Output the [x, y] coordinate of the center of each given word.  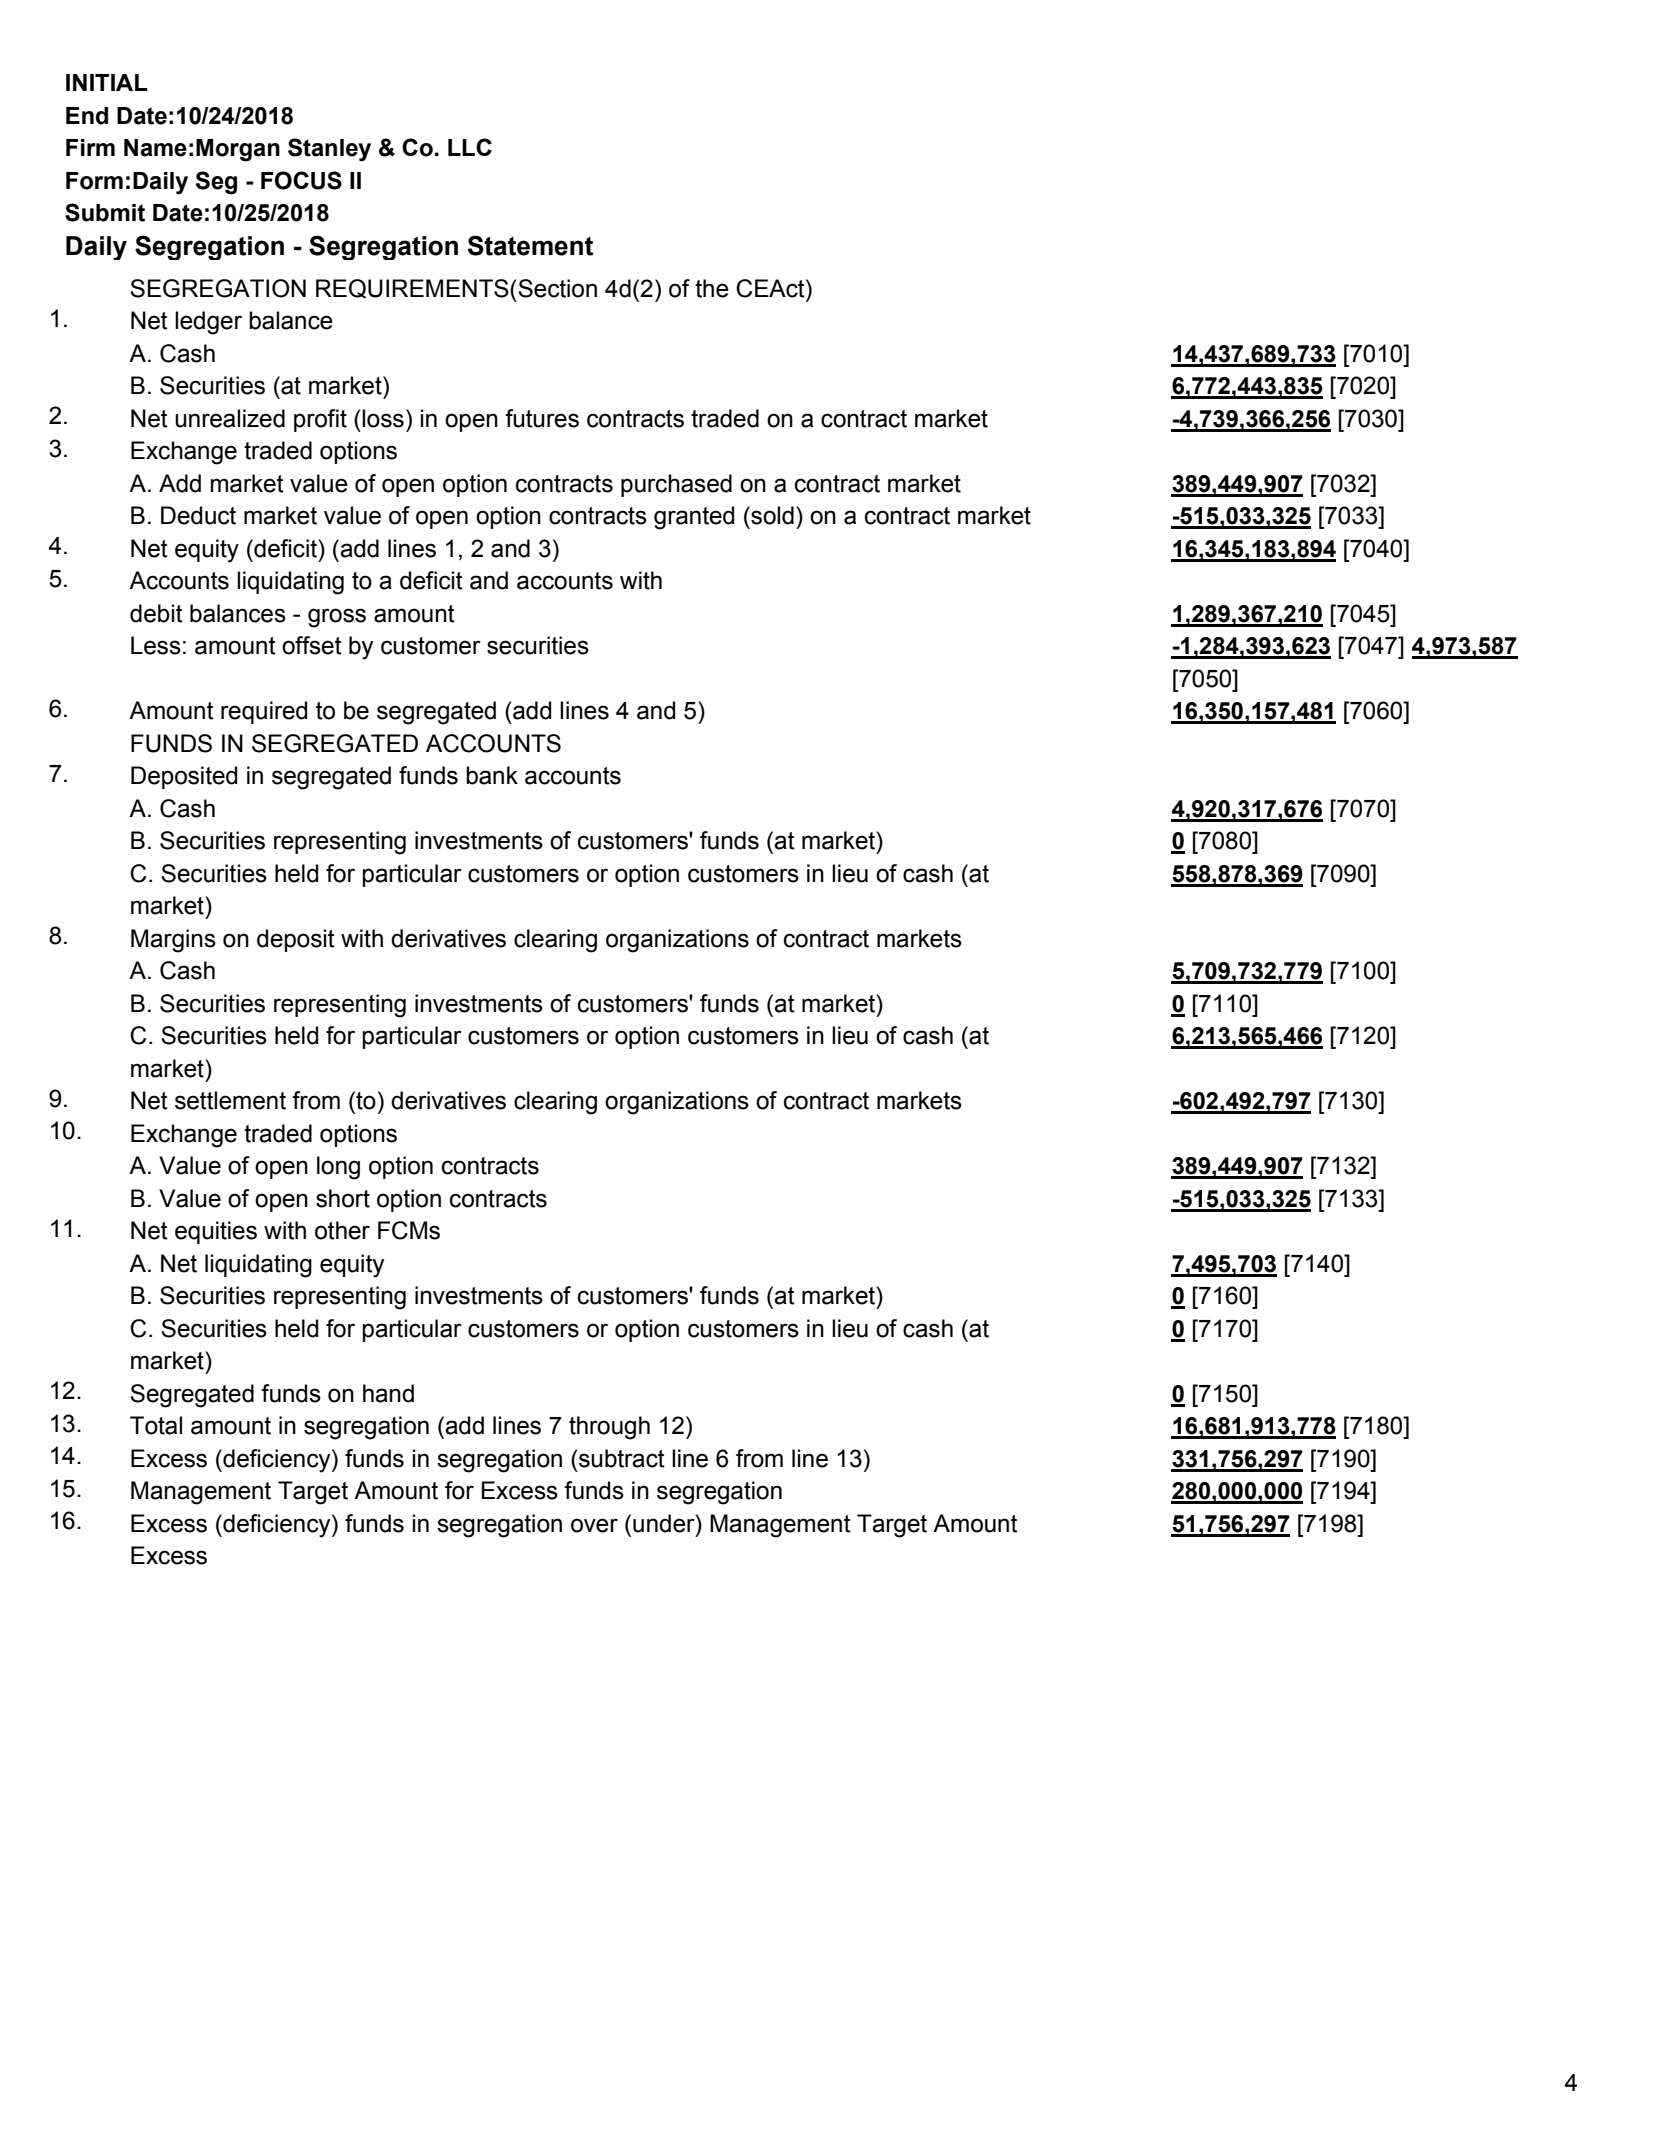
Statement [530, 245]
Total [156, 1425]
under [665, 1523]
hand [388, 1393]
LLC [470, 147]
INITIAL [107, 82]
